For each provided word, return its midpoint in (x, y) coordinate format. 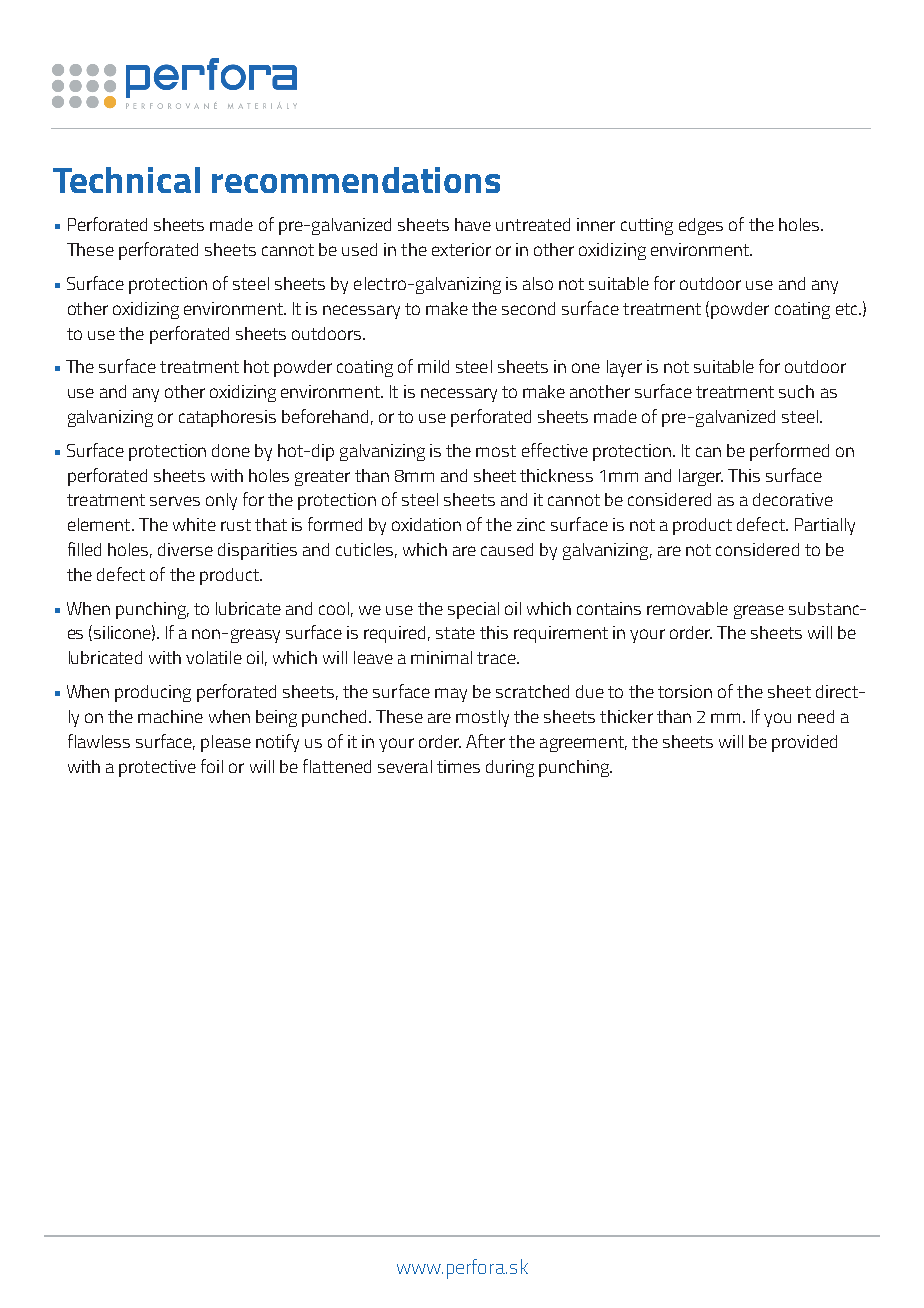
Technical (126, 180)
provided (804, 743)
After (485, 741)
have (473, 224)
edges (701, 226)
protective (157, 768)
